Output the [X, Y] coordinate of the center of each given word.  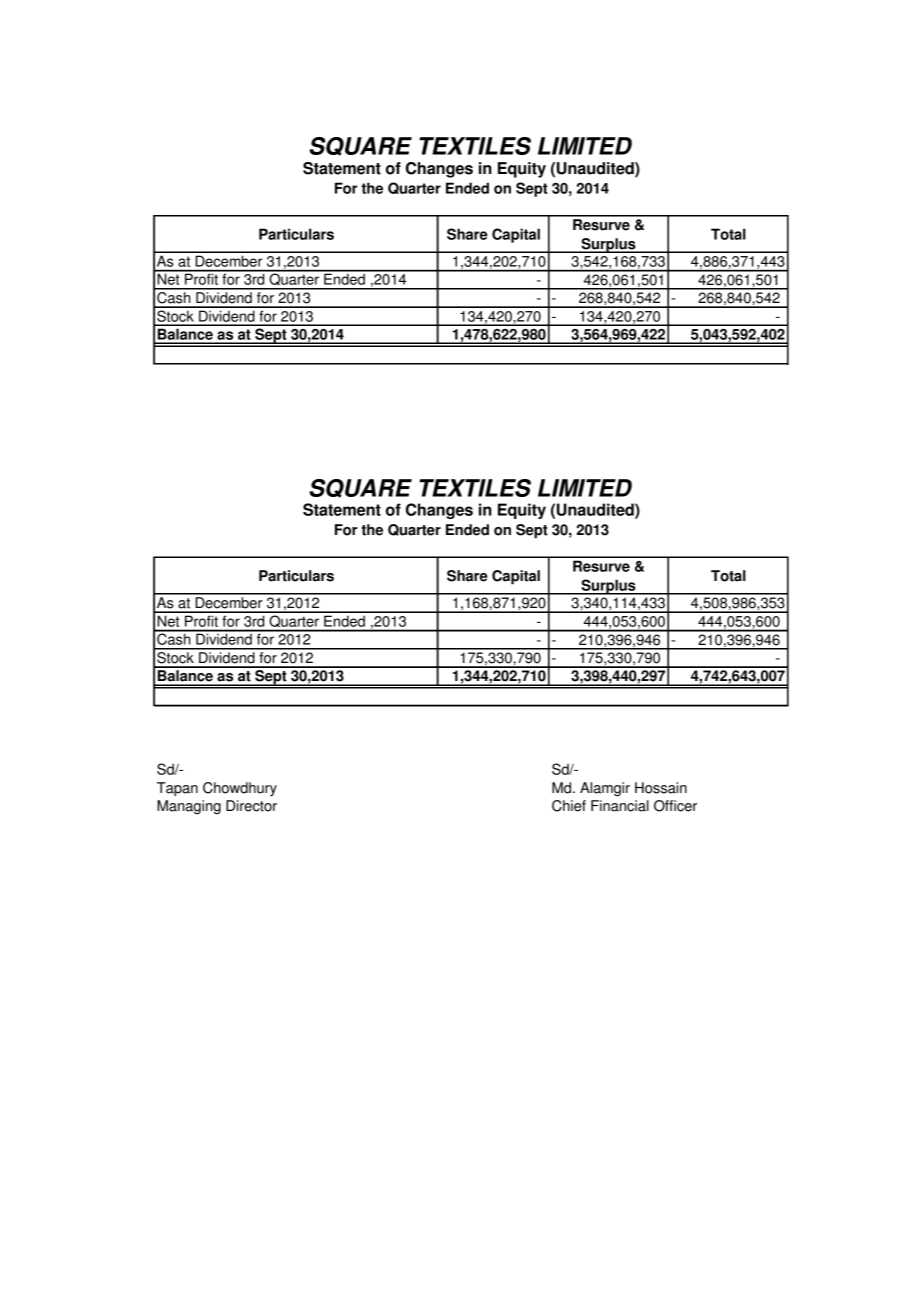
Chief [569, 806]
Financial [620, 806]
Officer [675, 806]
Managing [189, 807]
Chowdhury [240, 789]
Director [251, 806]
